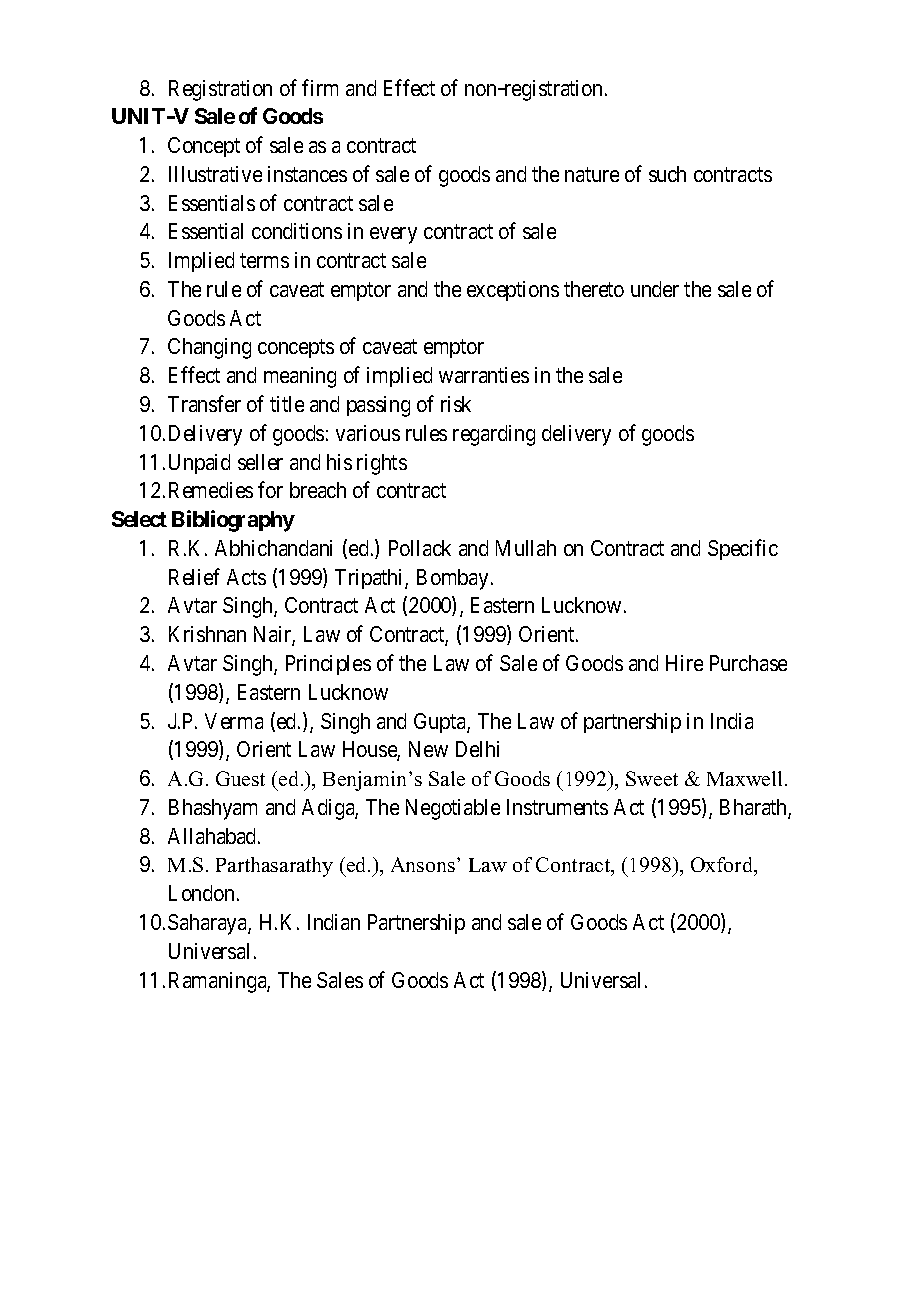  I want to click on Bibliography, so click(233, 521).
